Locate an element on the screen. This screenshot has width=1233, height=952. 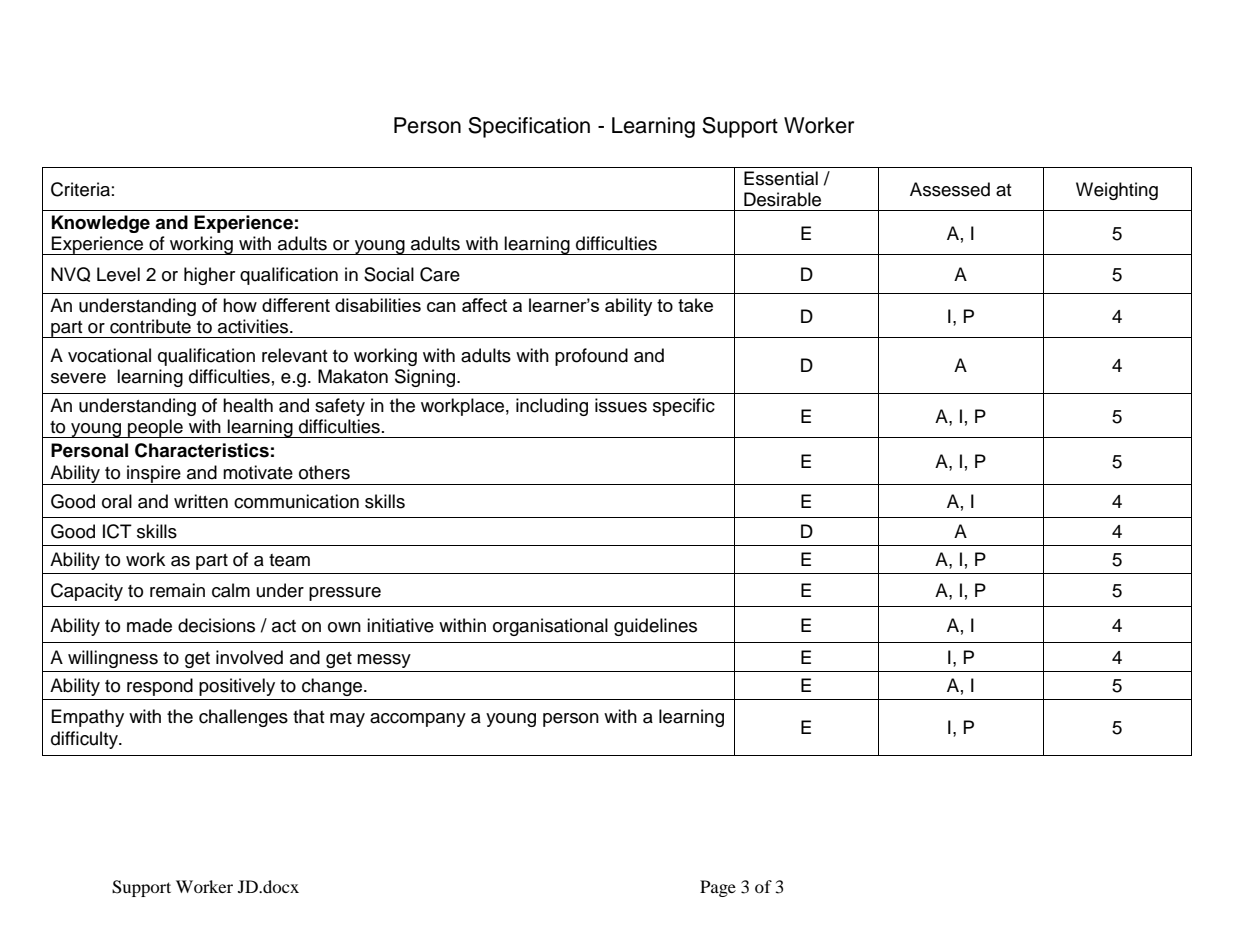
Knowledge is located at coordinates (101, 224).
